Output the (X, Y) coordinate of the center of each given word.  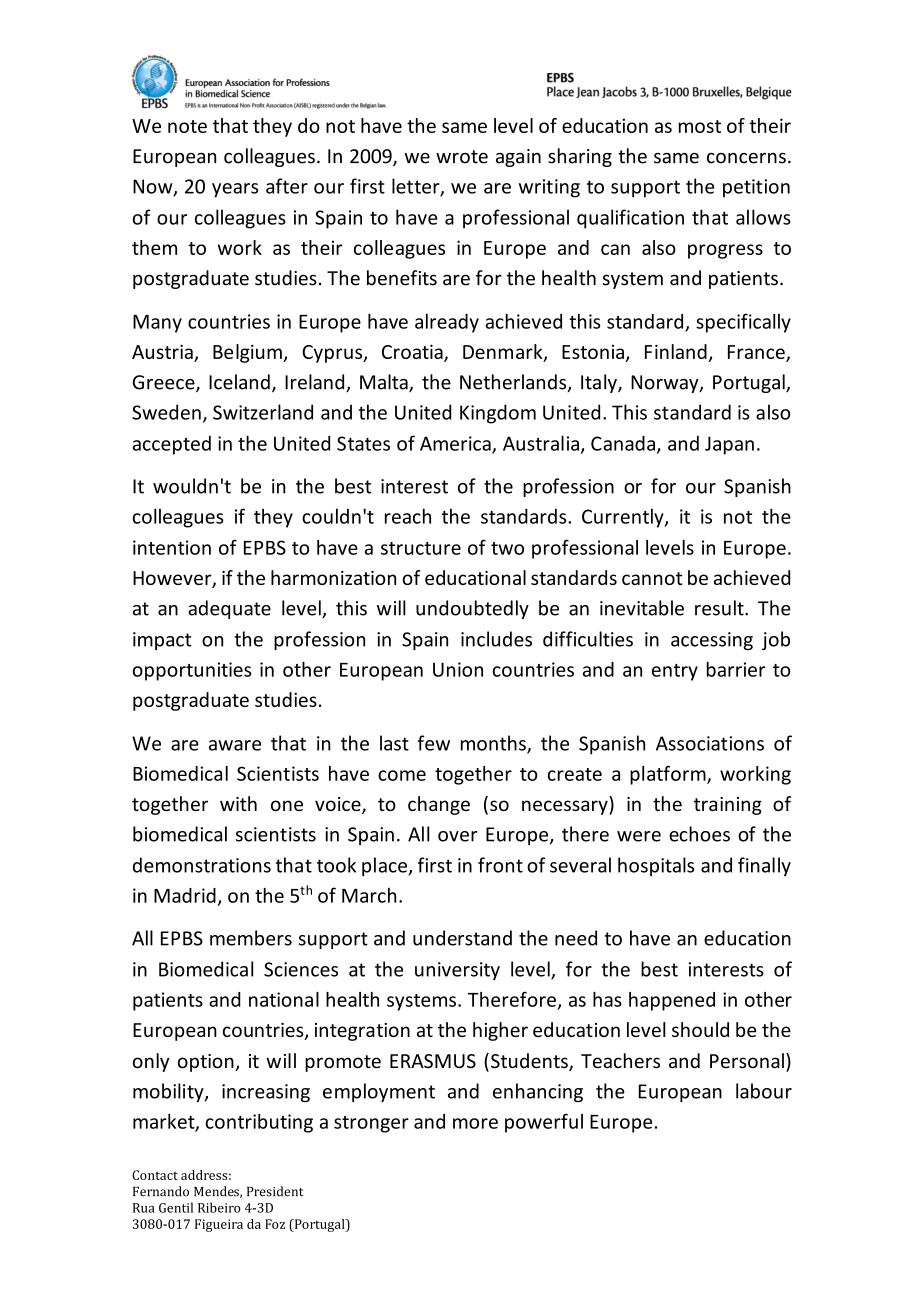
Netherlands (514, 383)
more (475, 1123)
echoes (699, 834)
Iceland (239, 382)
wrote (462, 157)
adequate (229, 609)
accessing (712, 641)
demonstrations (202, 865)
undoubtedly (472, 609)
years (235, 190)
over (457, 836)
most (700, 126)
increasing (266, 1093)
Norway (666, 384)
